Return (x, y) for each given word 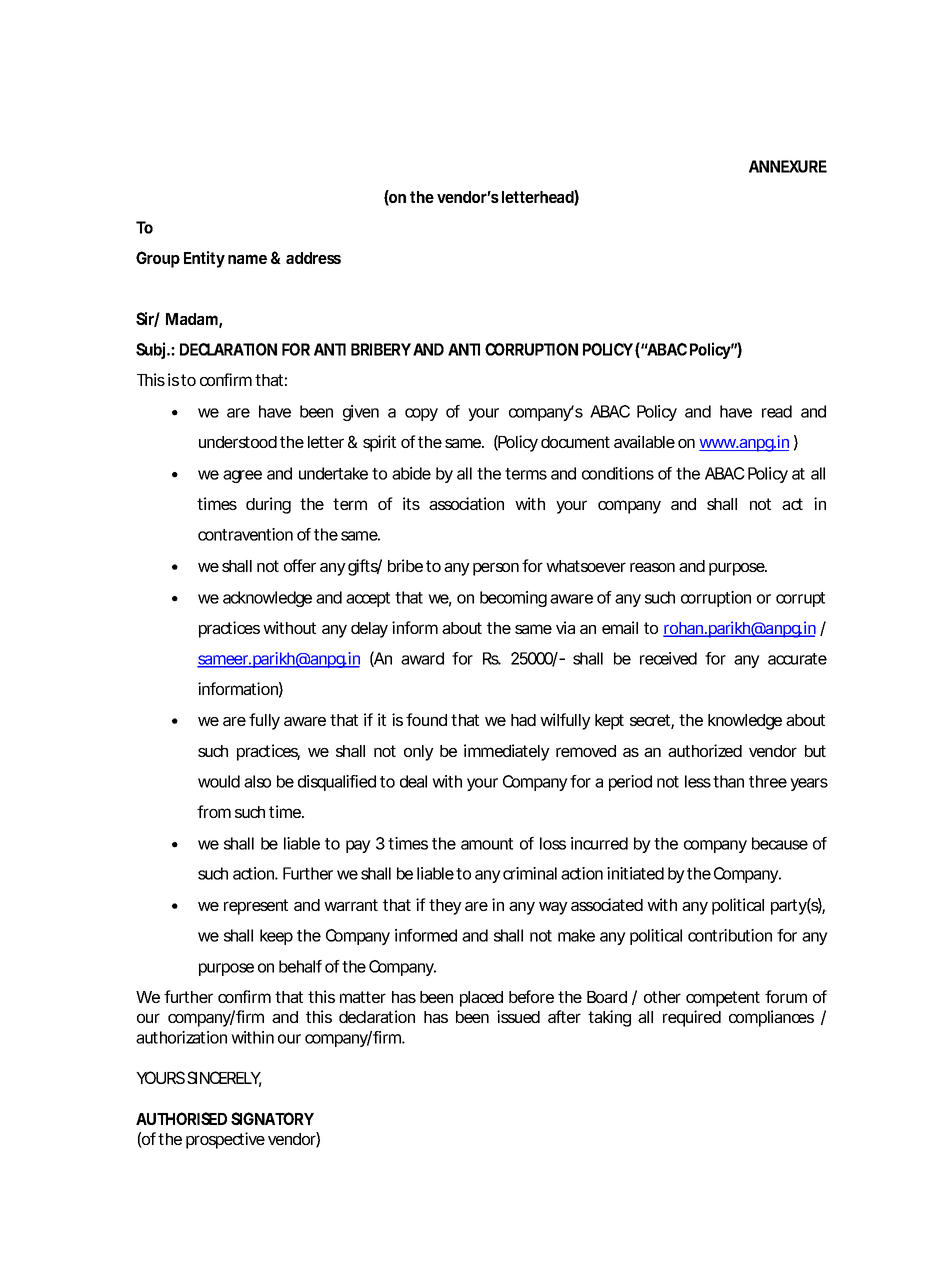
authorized (705, 750)
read (777, 411)
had (523, 720)
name (247, 259)
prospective (225, 1140)
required (692, 1018)
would (219, 781)
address (313, 258)
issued (518, 1016)
